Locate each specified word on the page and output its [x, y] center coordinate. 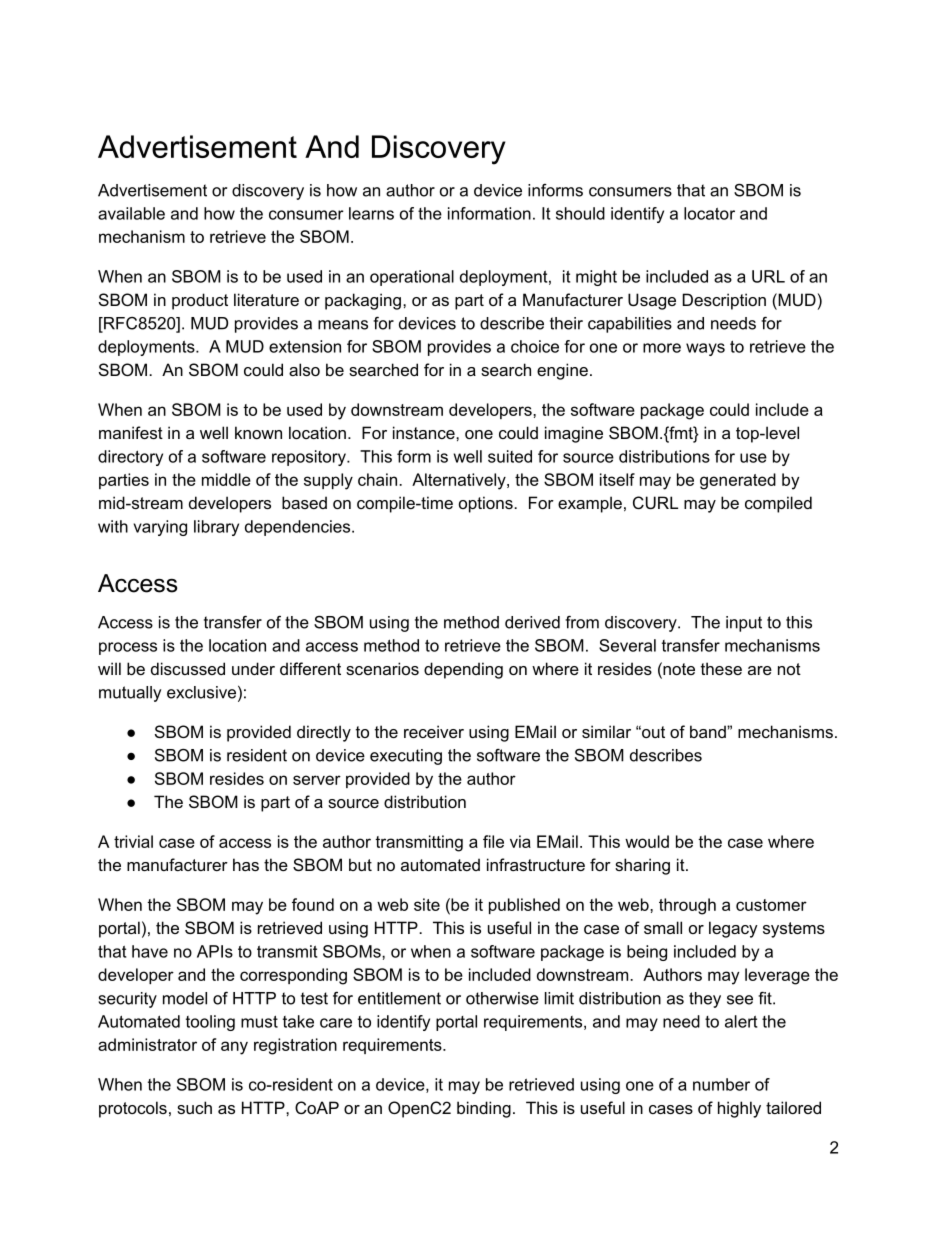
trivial [133, 841]
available [131, 213]
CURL [655, 502]
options [487, 504]
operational [412, 278]
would [647, 841]
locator [709, 213]
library [216, 528]
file [493, 841]
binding [484, 1109]
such [194, 1107]
